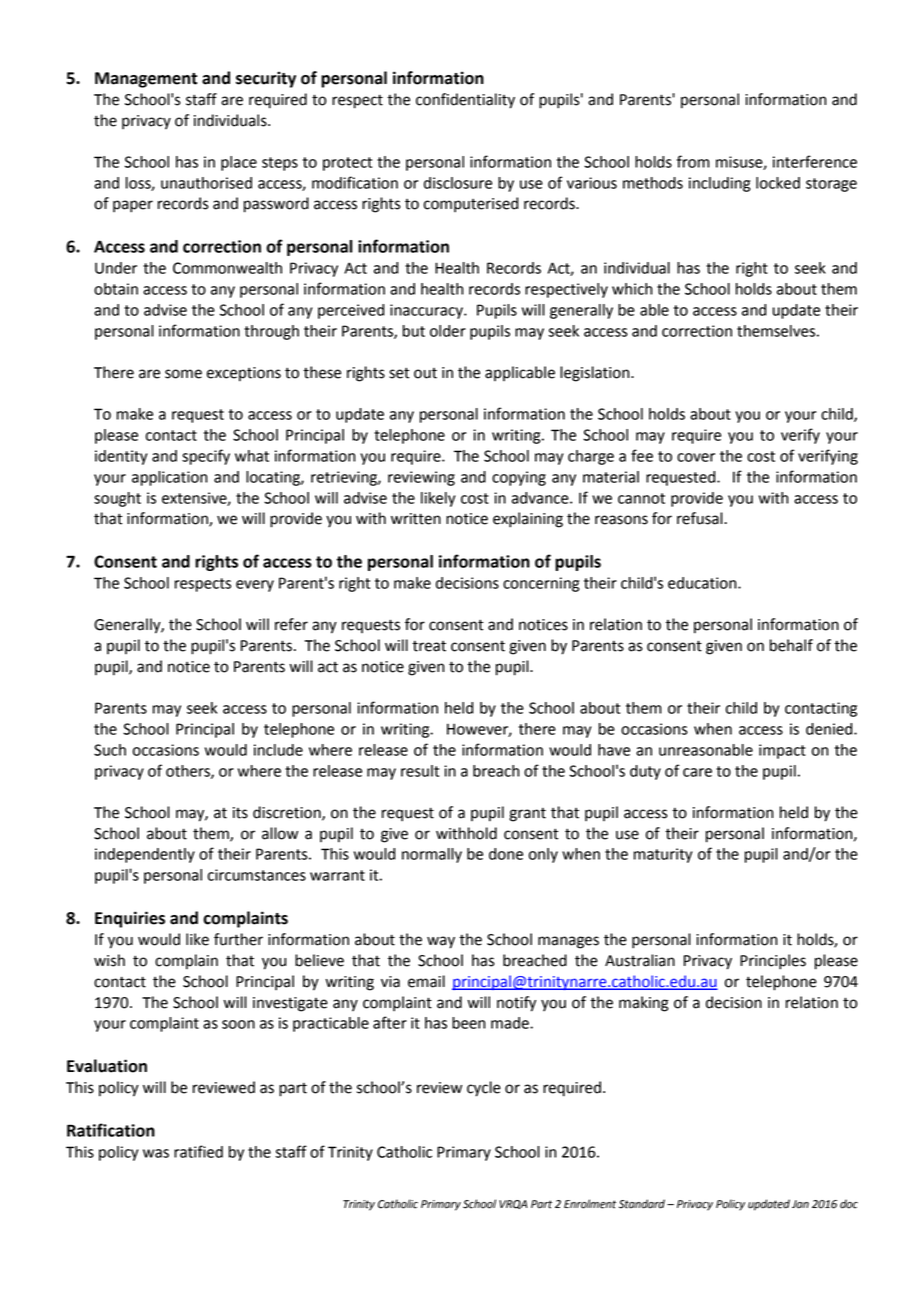  I want to click on every, so click(255, 586).
